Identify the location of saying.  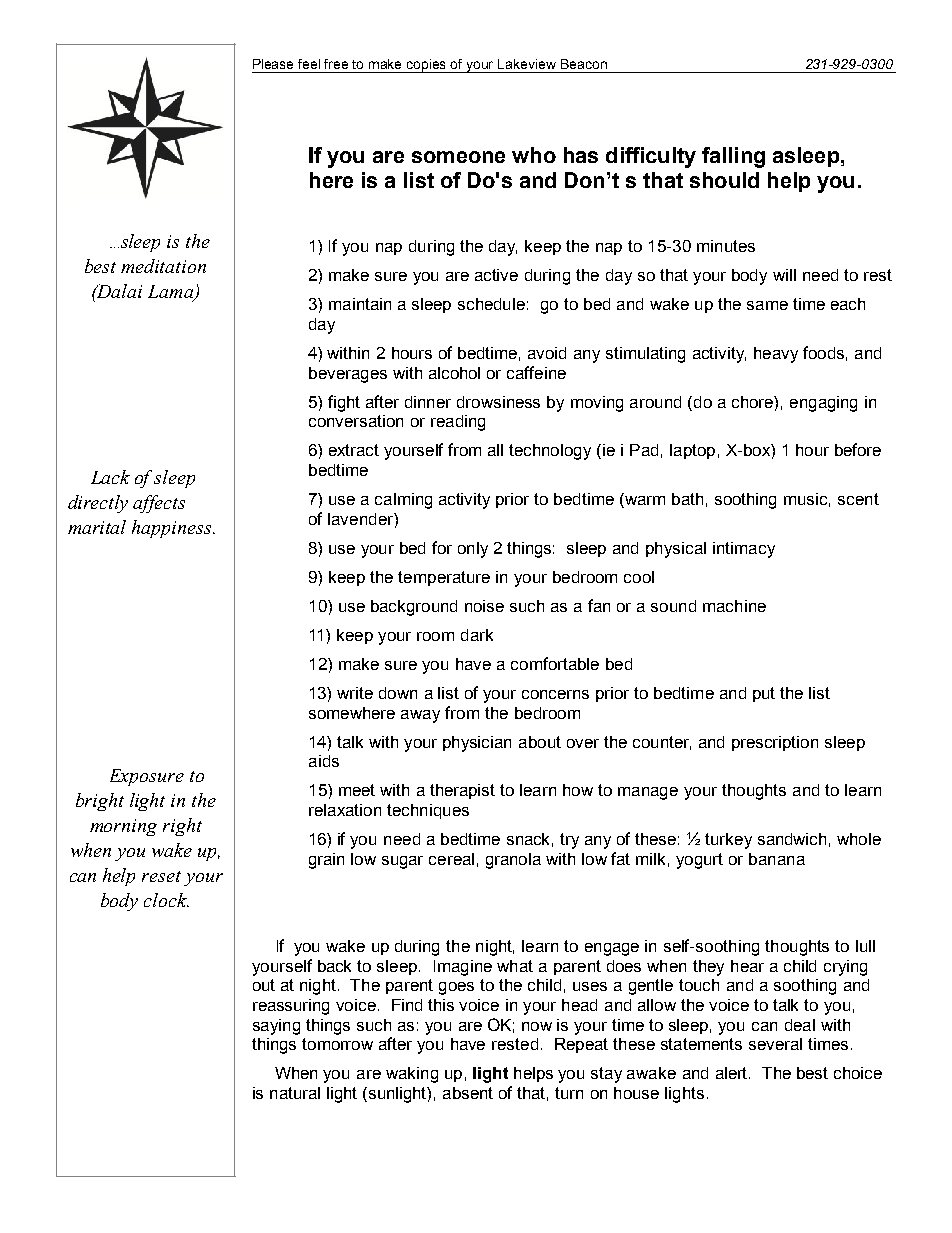
(276, 1027).
